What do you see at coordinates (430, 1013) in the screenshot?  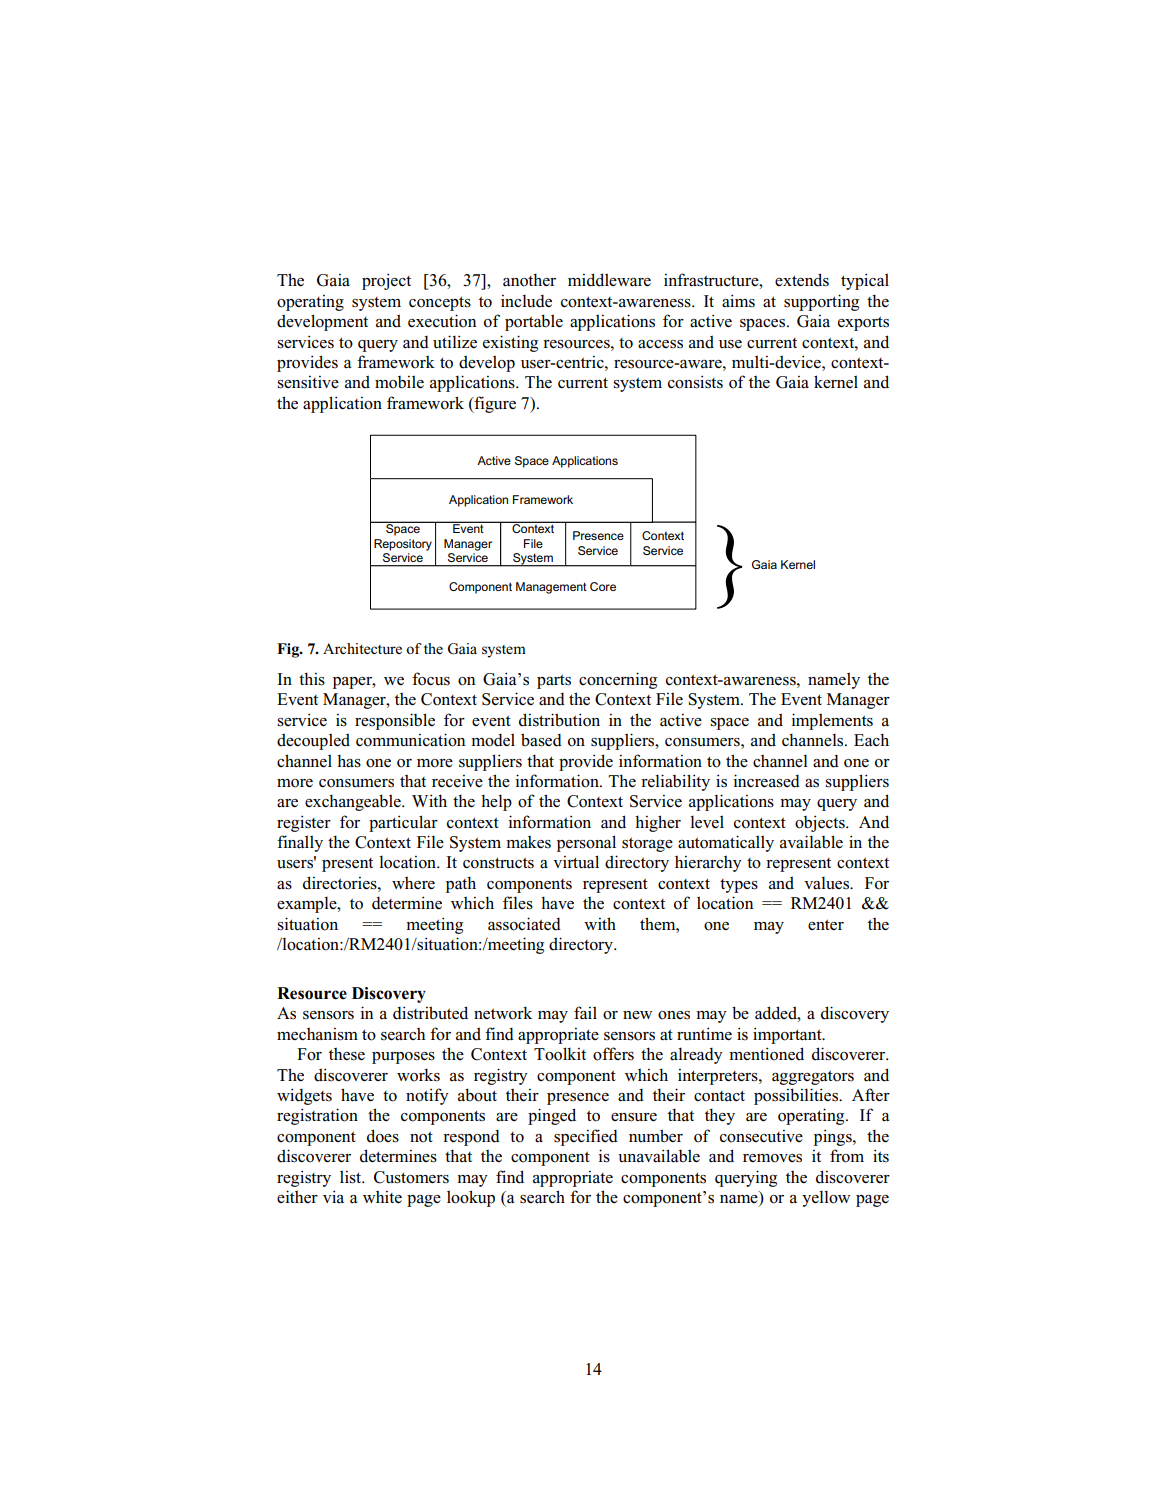 I see `distributed` at bounding box center [430, 1013].
